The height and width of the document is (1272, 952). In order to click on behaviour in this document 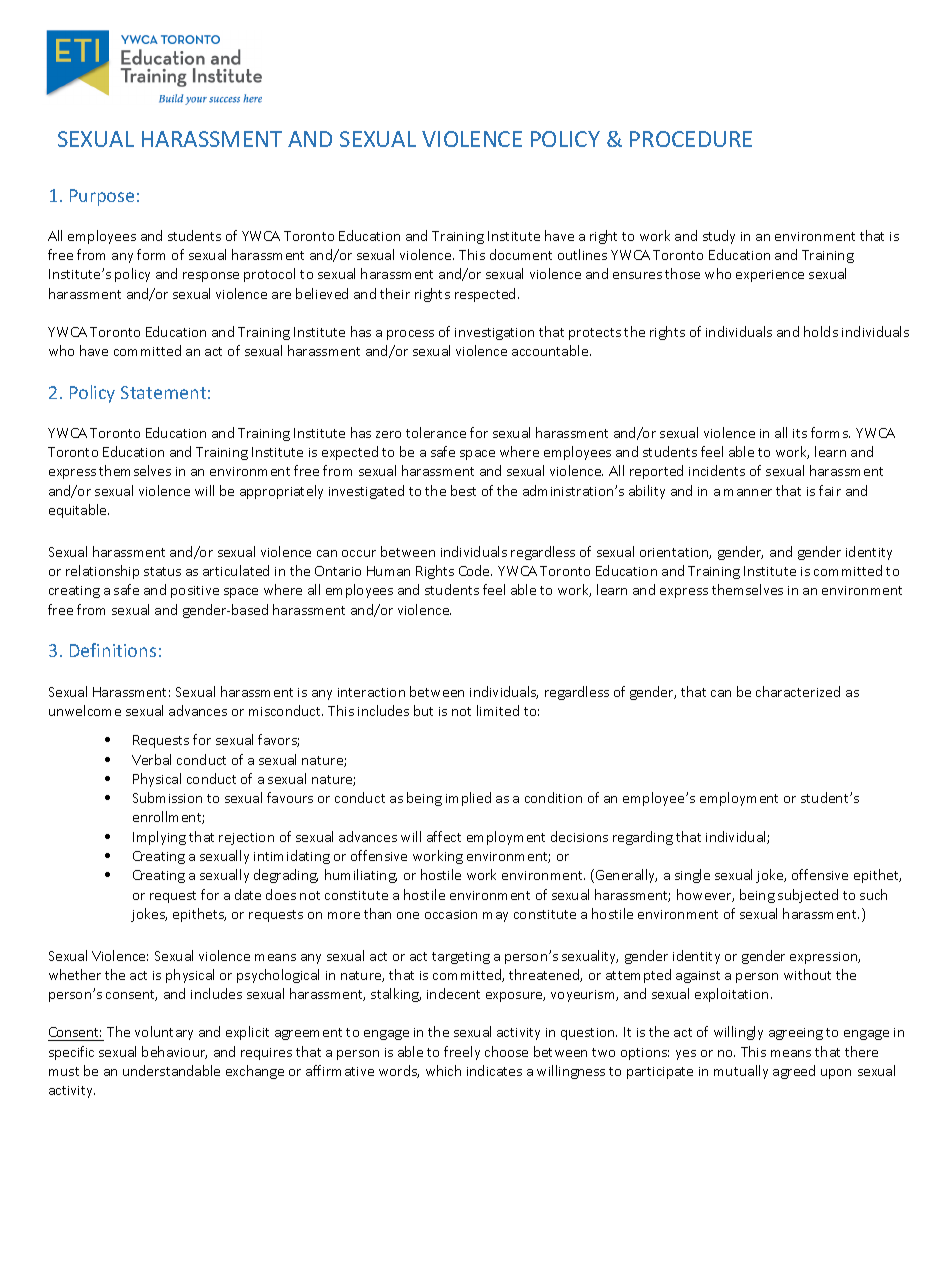, I will do `click(174, 1052)`.
